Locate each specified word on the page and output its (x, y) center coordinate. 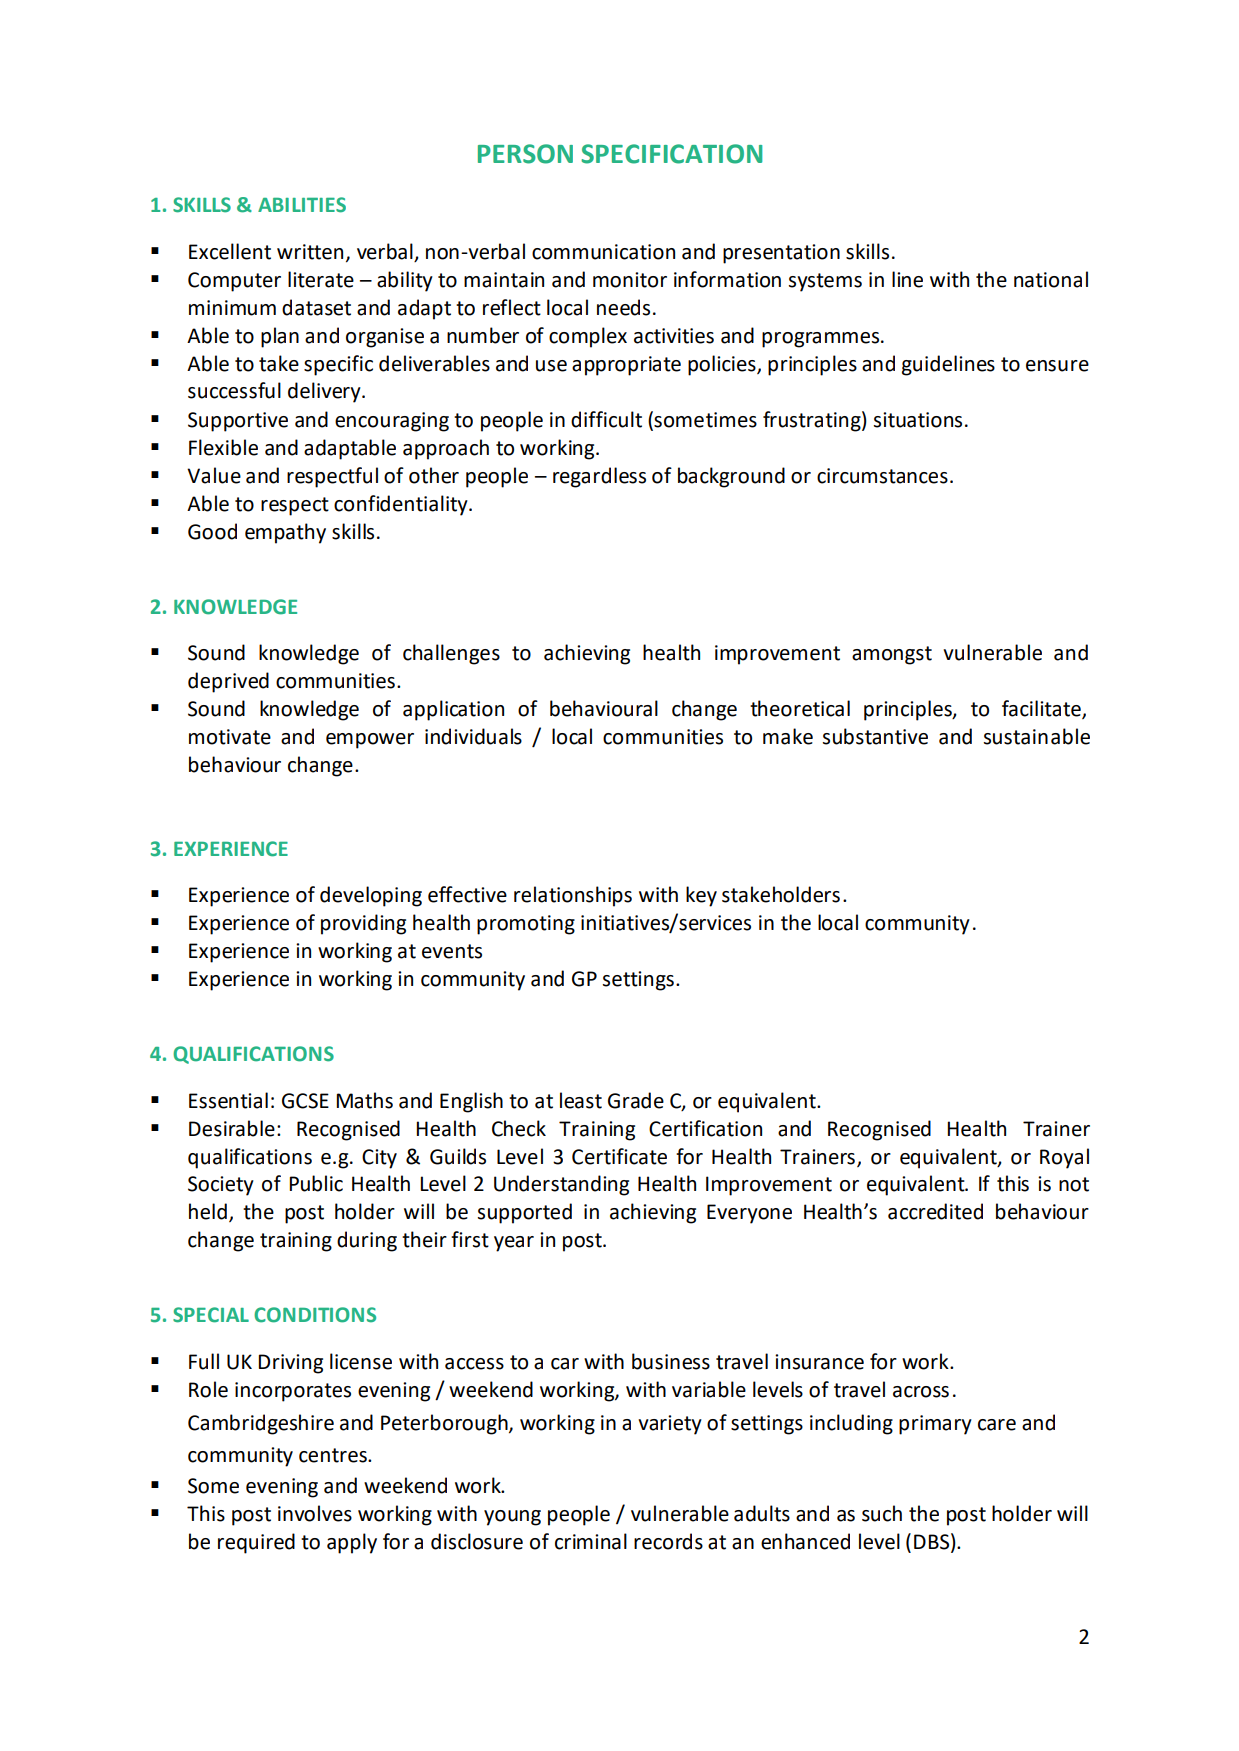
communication (603, 252)
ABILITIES (302, 205)
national (1051, 279)
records (668, 1541)
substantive (875, 736)
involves (315, 1513)
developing (371, 896)
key (701, 896)
